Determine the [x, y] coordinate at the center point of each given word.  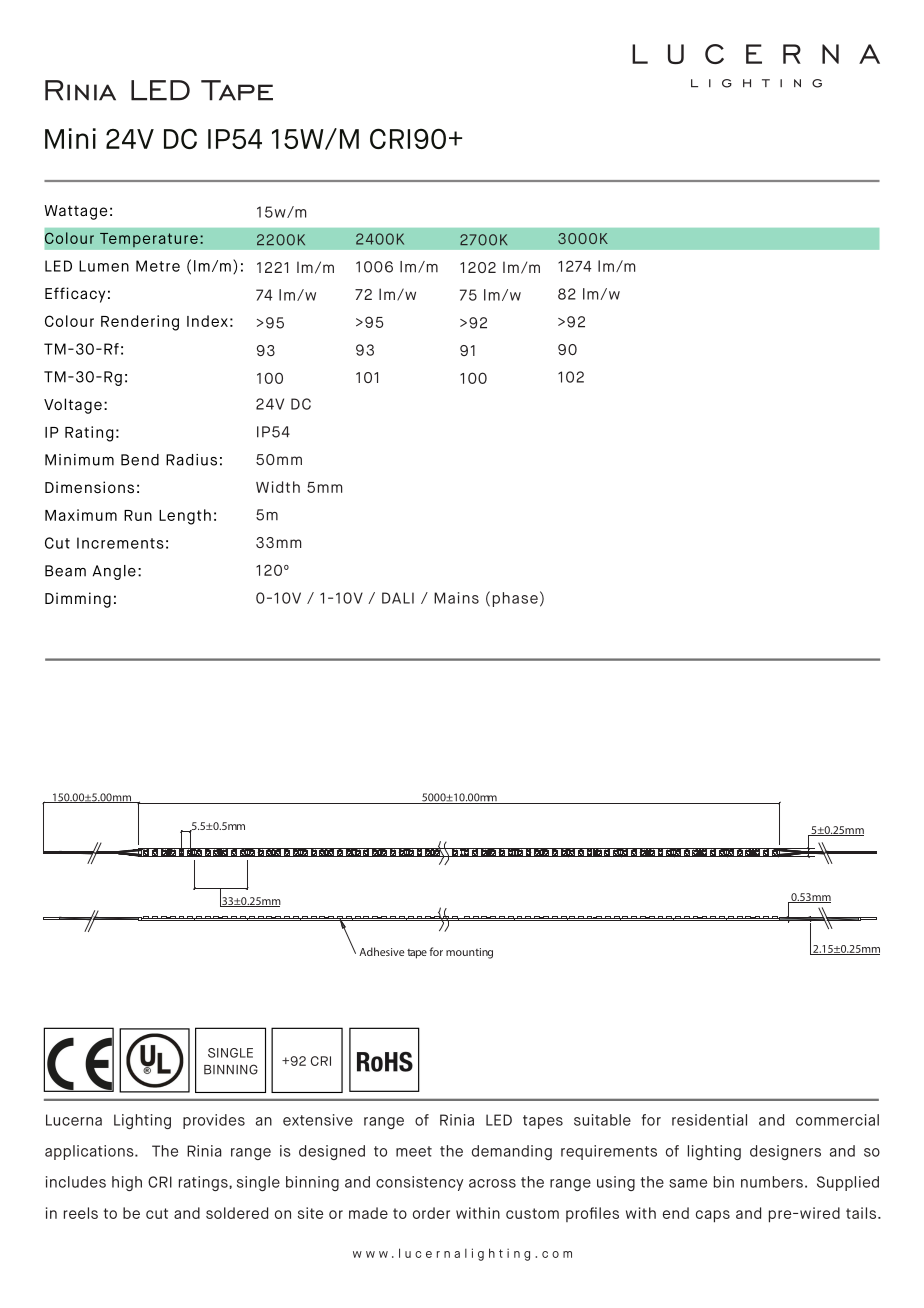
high [127, 1183]
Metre [158, 266]
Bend [140, 460]
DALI [398, 598]
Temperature [149, 240]
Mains [456, 598]
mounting [469, 953]
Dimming [78, 600]
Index [207, 321]
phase [515, 599]
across [492, 1183]
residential [709, 1120]
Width [278, 487]
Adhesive [381, 951]
